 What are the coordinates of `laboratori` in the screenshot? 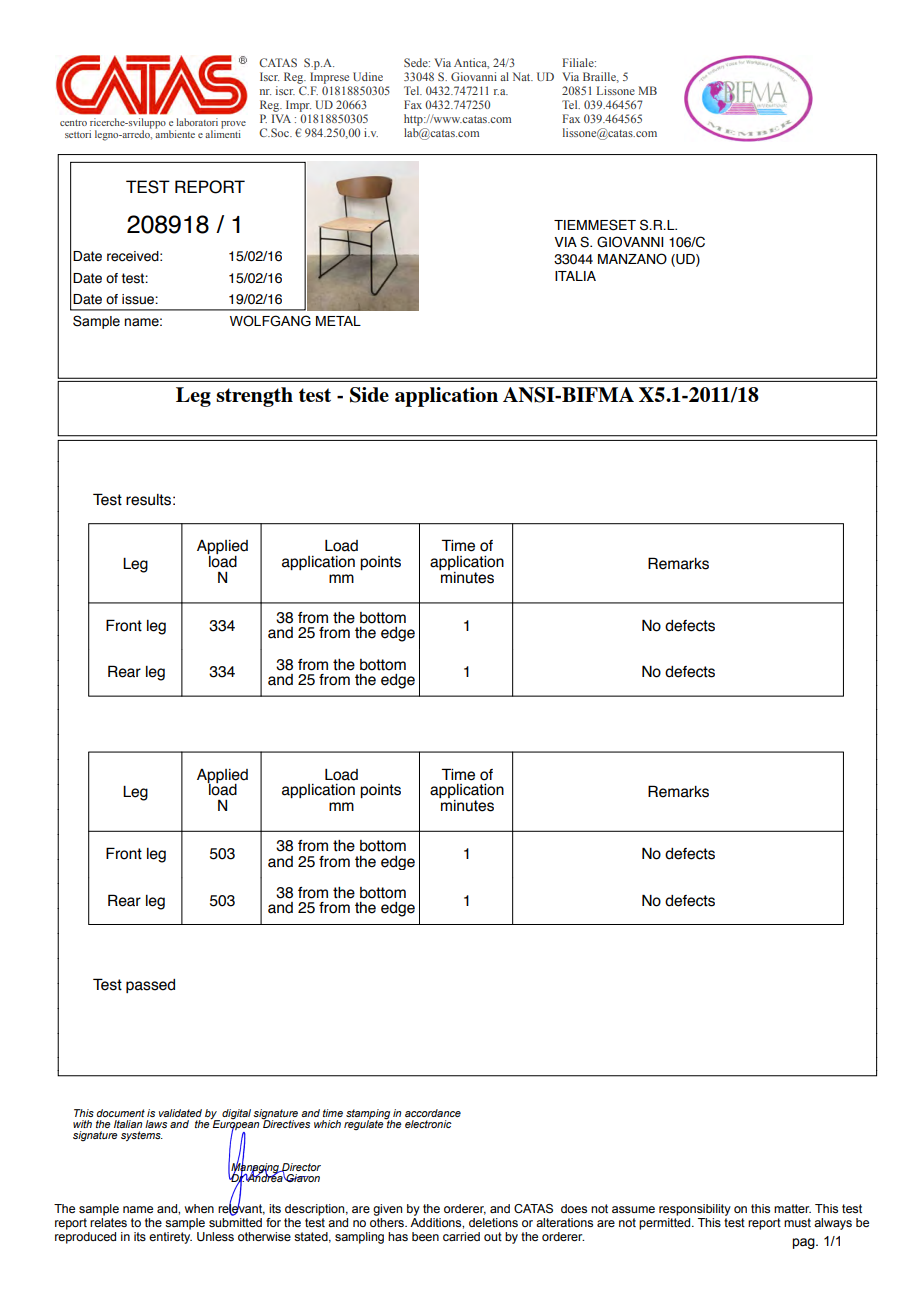 It's located at (197, 122).
